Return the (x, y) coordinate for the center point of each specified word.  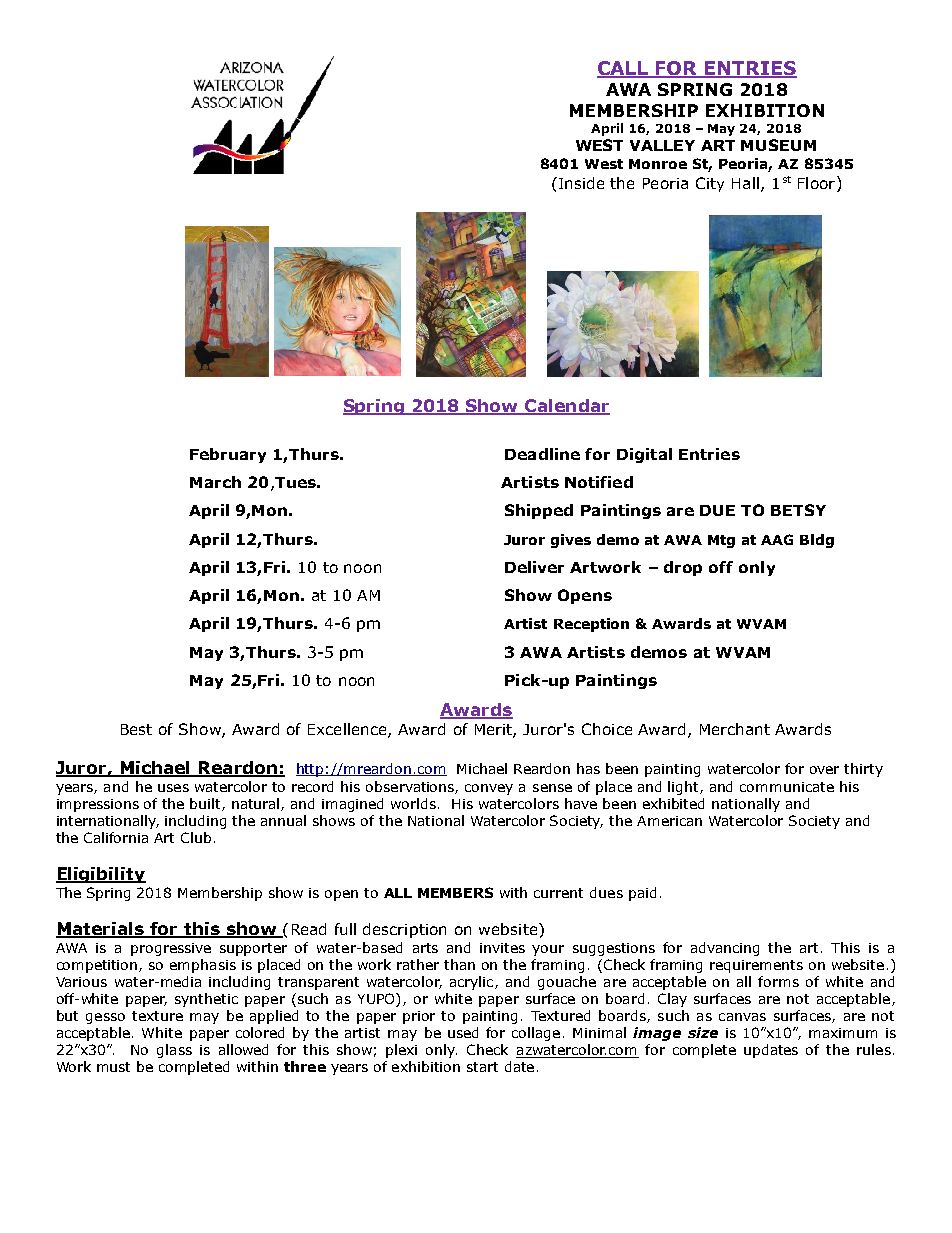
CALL (624, 69)
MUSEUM (778, 145)
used (463, 1032)
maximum (843, 1033)
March (215, 482)
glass (174, 1051)
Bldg (817, 541)
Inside (580, 183)
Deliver (534, 567)
